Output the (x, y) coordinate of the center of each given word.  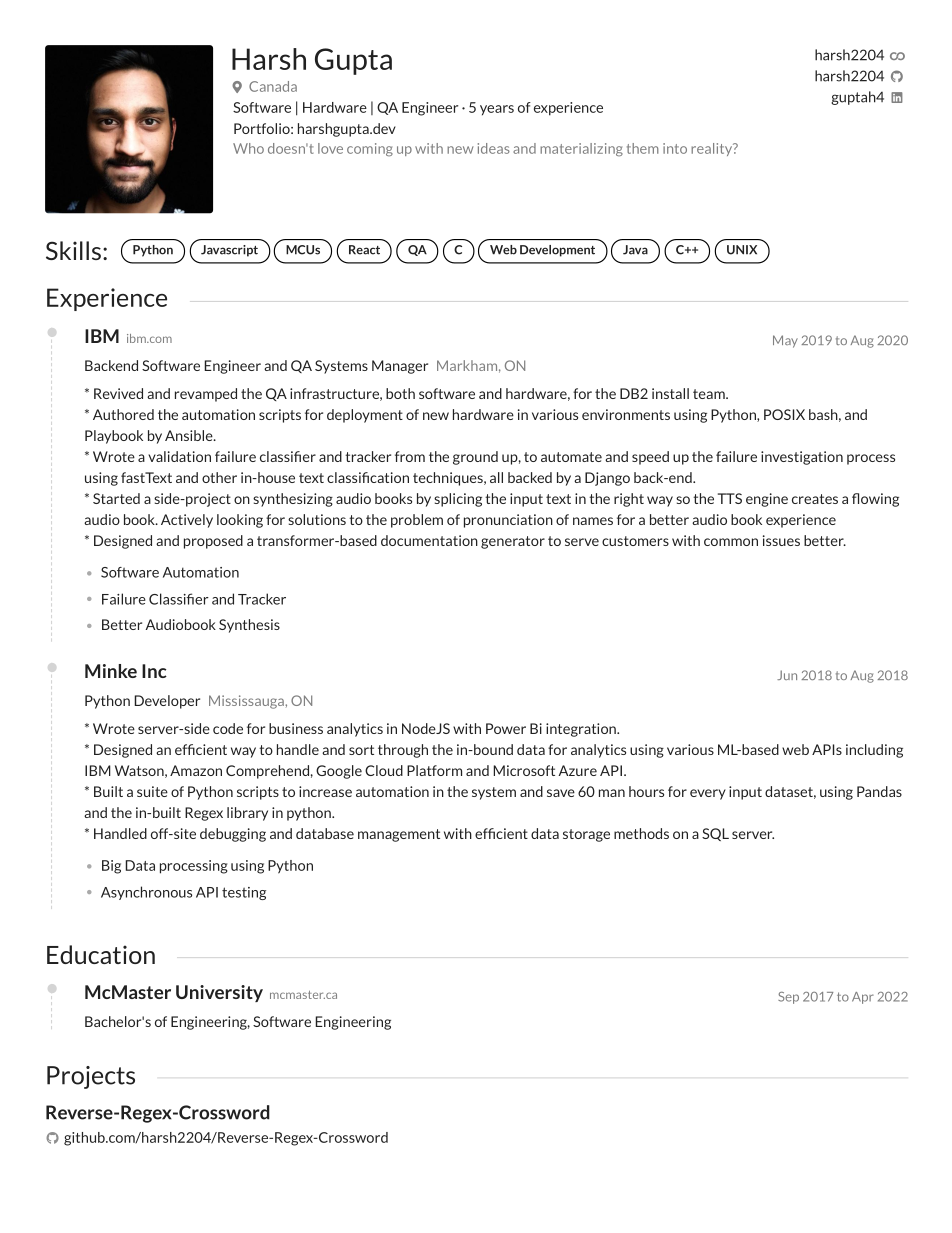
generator (513, 542)
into (675, 148)
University (219, 993)
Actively (187, 521)
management (399, 835)
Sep (788, 998)
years (497, 110)
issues (781, 540)
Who (248, 148)
